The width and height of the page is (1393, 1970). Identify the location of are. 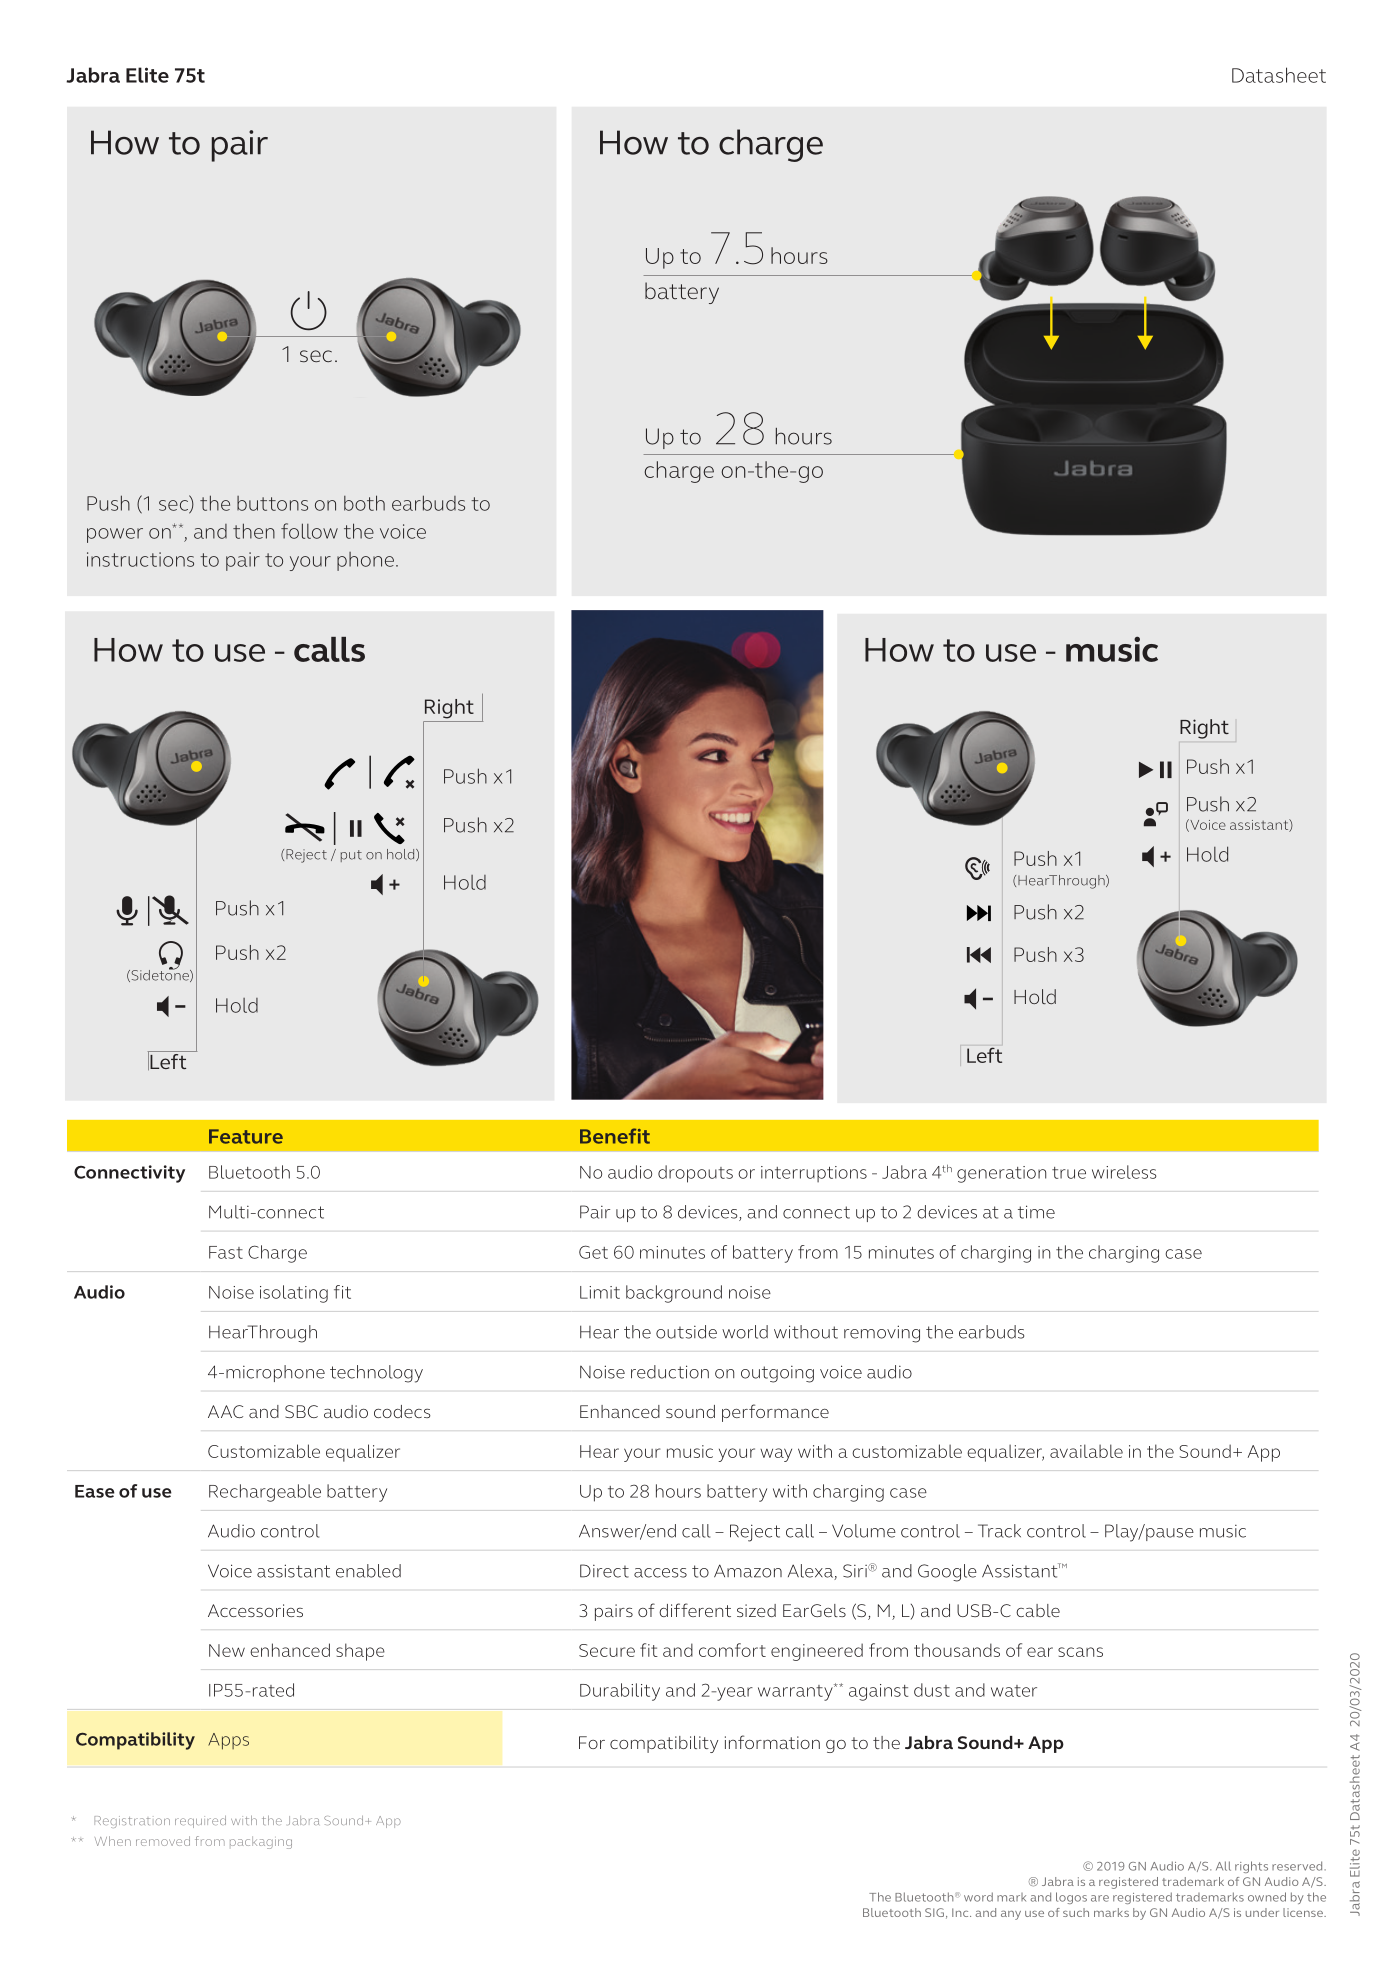
(1100, 1898).
